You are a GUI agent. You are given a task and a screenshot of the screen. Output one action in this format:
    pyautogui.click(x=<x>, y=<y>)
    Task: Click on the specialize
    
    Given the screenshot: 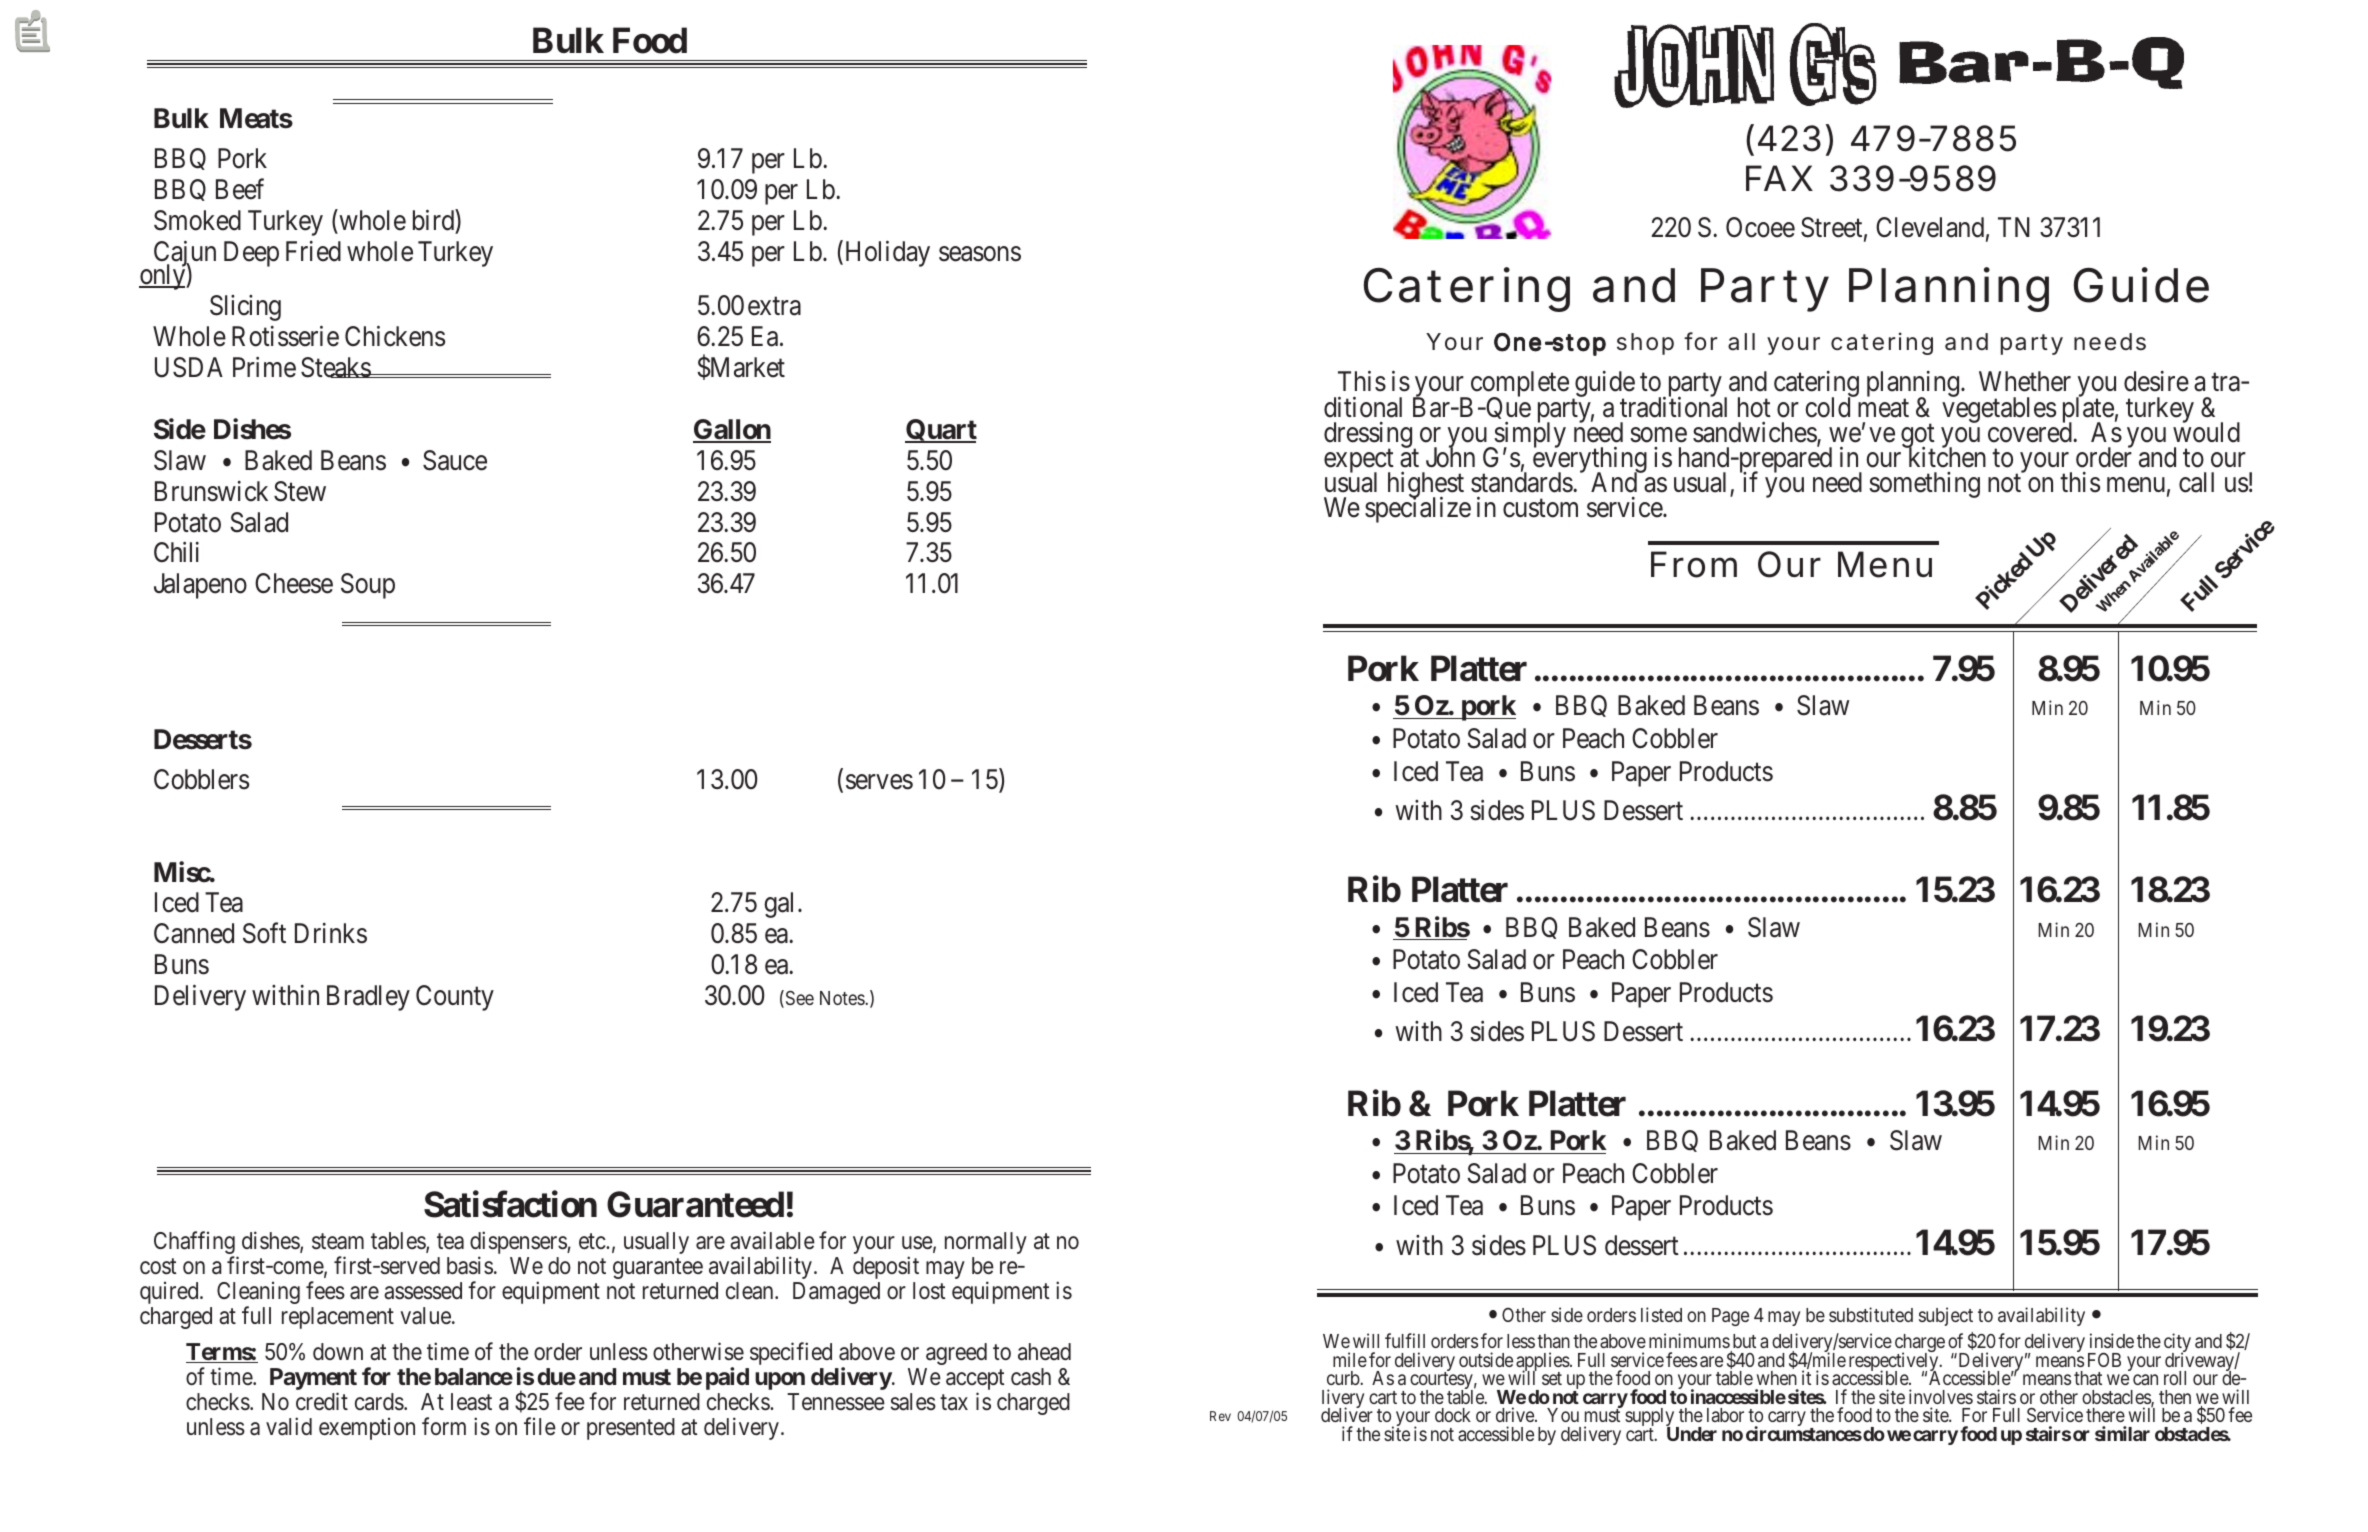 What is the action you would take?
    pyautogui.click(x=1418, y=510)
